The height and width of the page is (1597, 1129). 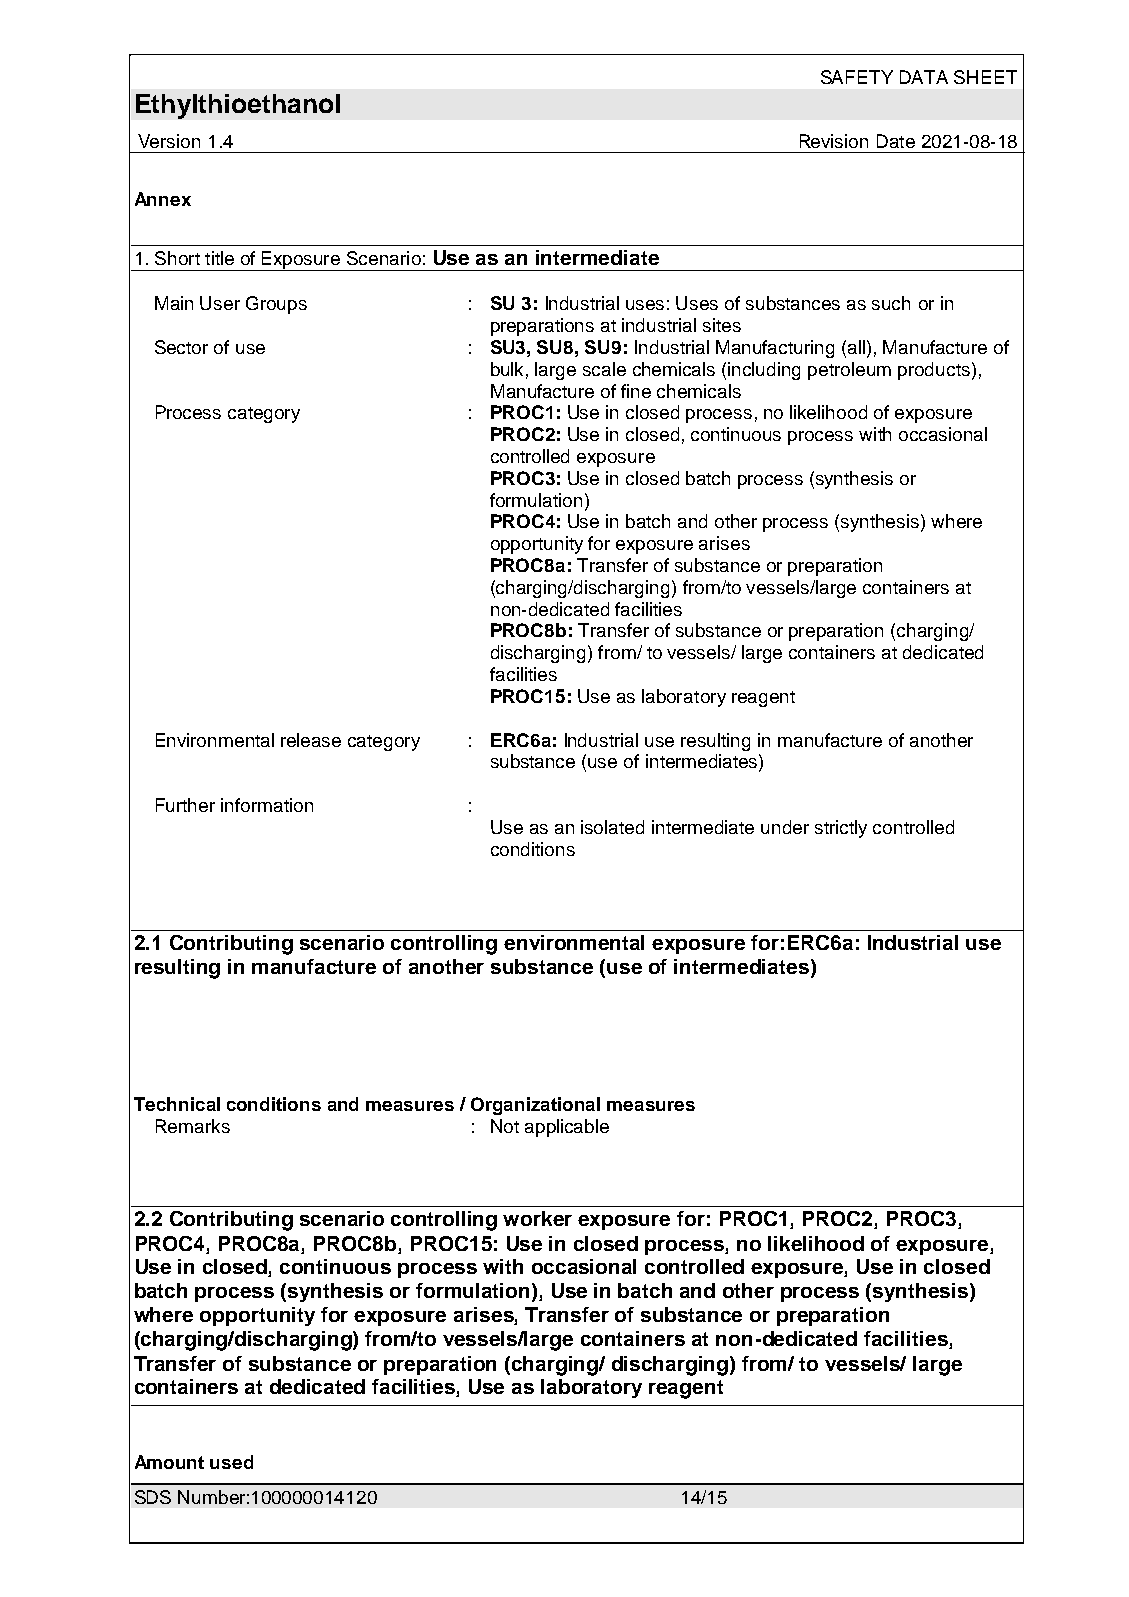 What do you see at coordinates (537, 1218) in the page?
I see `worker` at bounding box center [537, 1218].
